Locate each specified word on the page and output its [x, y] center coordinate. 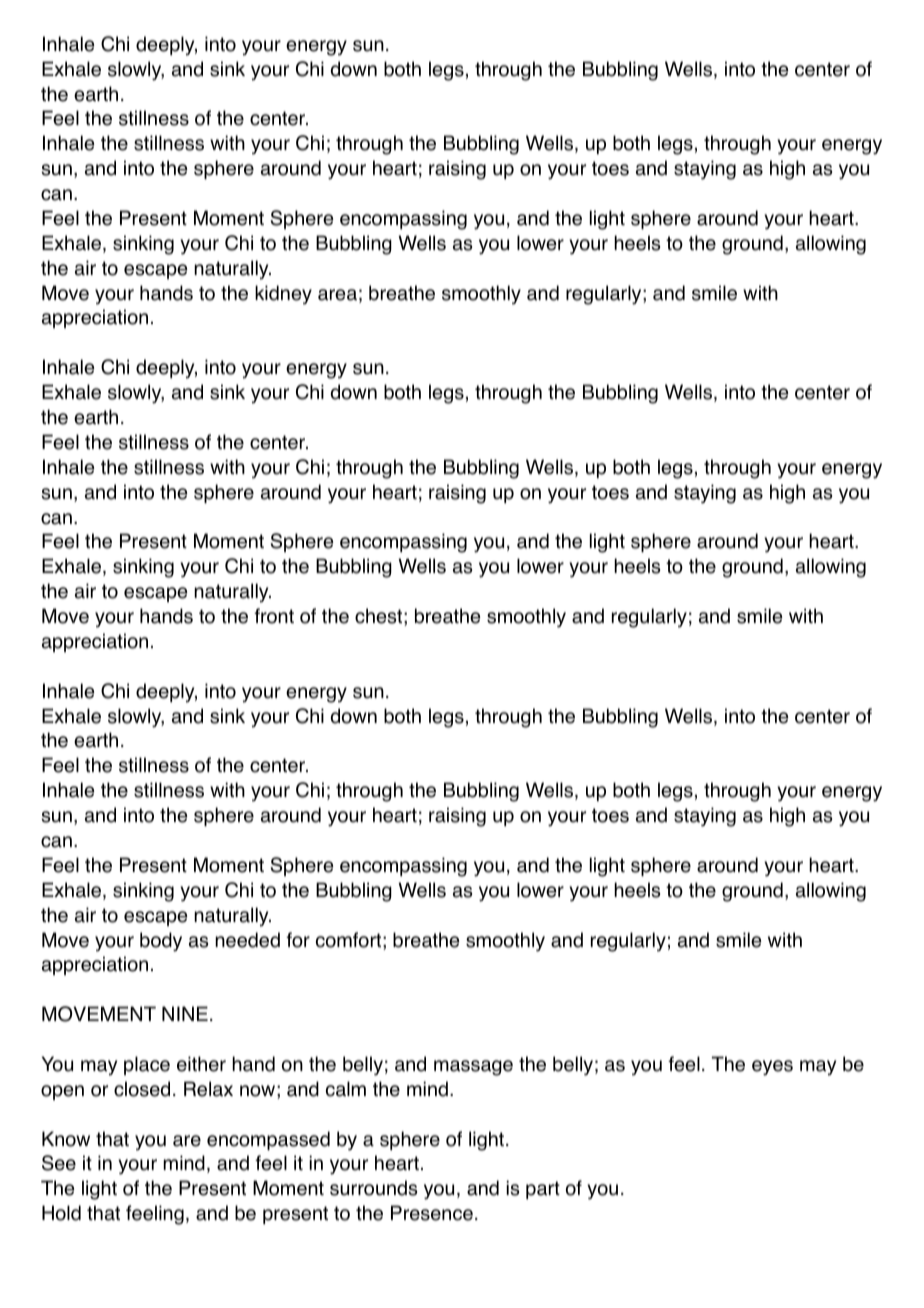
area [337, 295]
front [274, 616]
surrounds [373, 1188]
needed [247, 940]
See [59, 1163]
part [543, 1190]
